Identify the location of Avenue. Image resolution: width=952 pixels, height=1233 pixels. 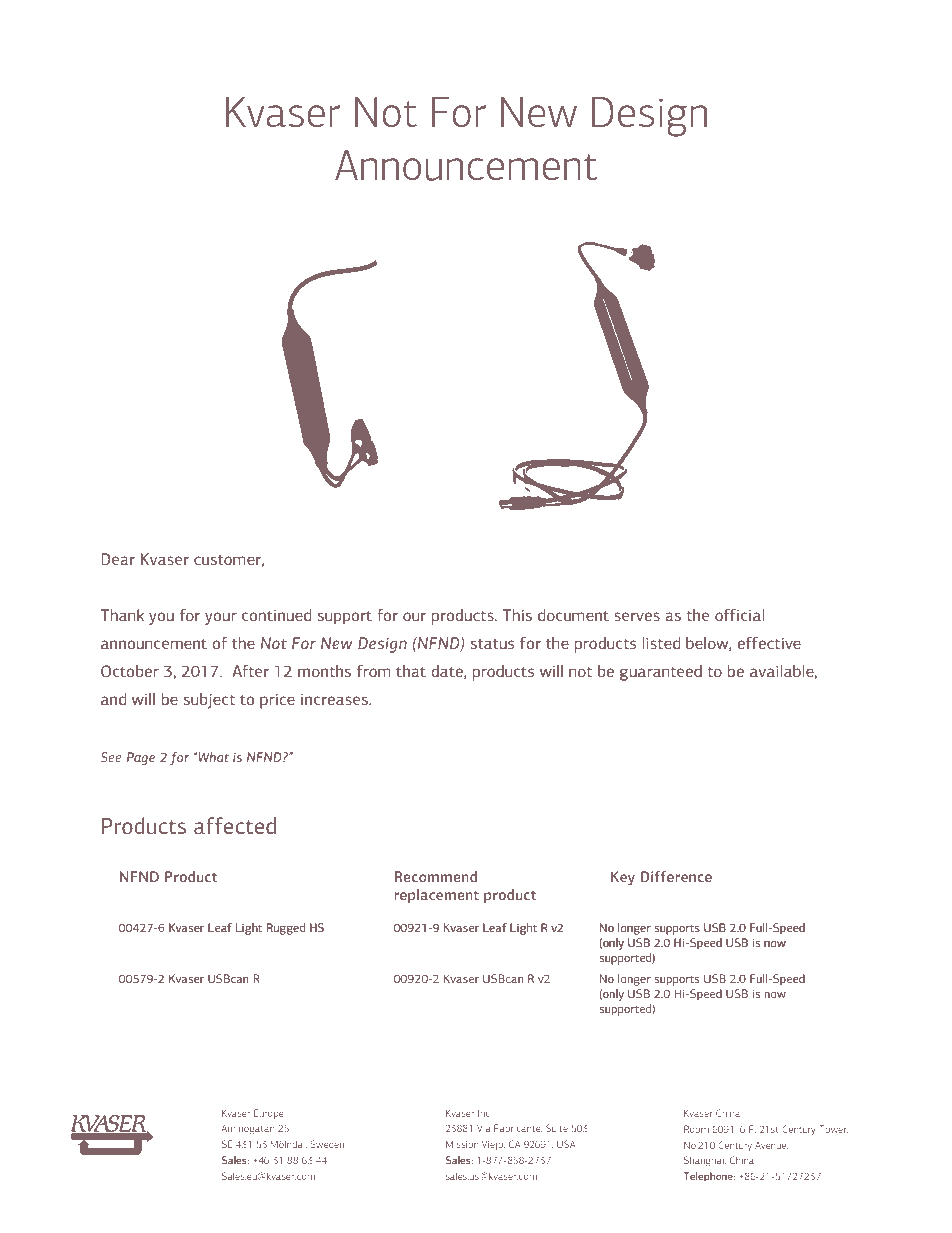
(771, 1146).
